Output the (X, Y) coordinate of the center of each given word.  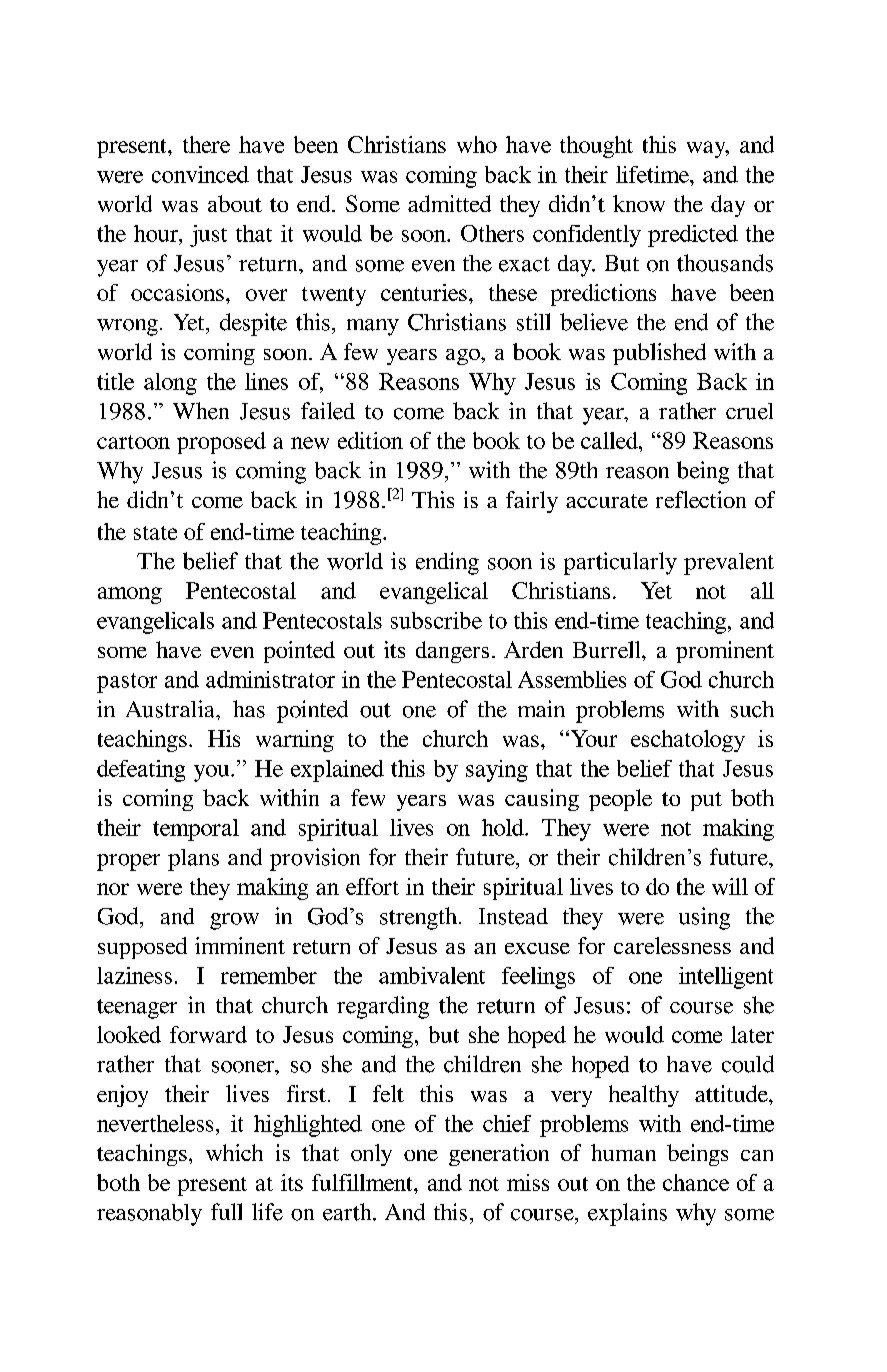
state (155, 533)
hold (504, 827)
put (706, 801)
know (639, 203)
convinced (200, 174)
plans (193, 860)
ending (447, 563)
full (226, 1211)
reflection (701, 499)
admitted (449, 203)
